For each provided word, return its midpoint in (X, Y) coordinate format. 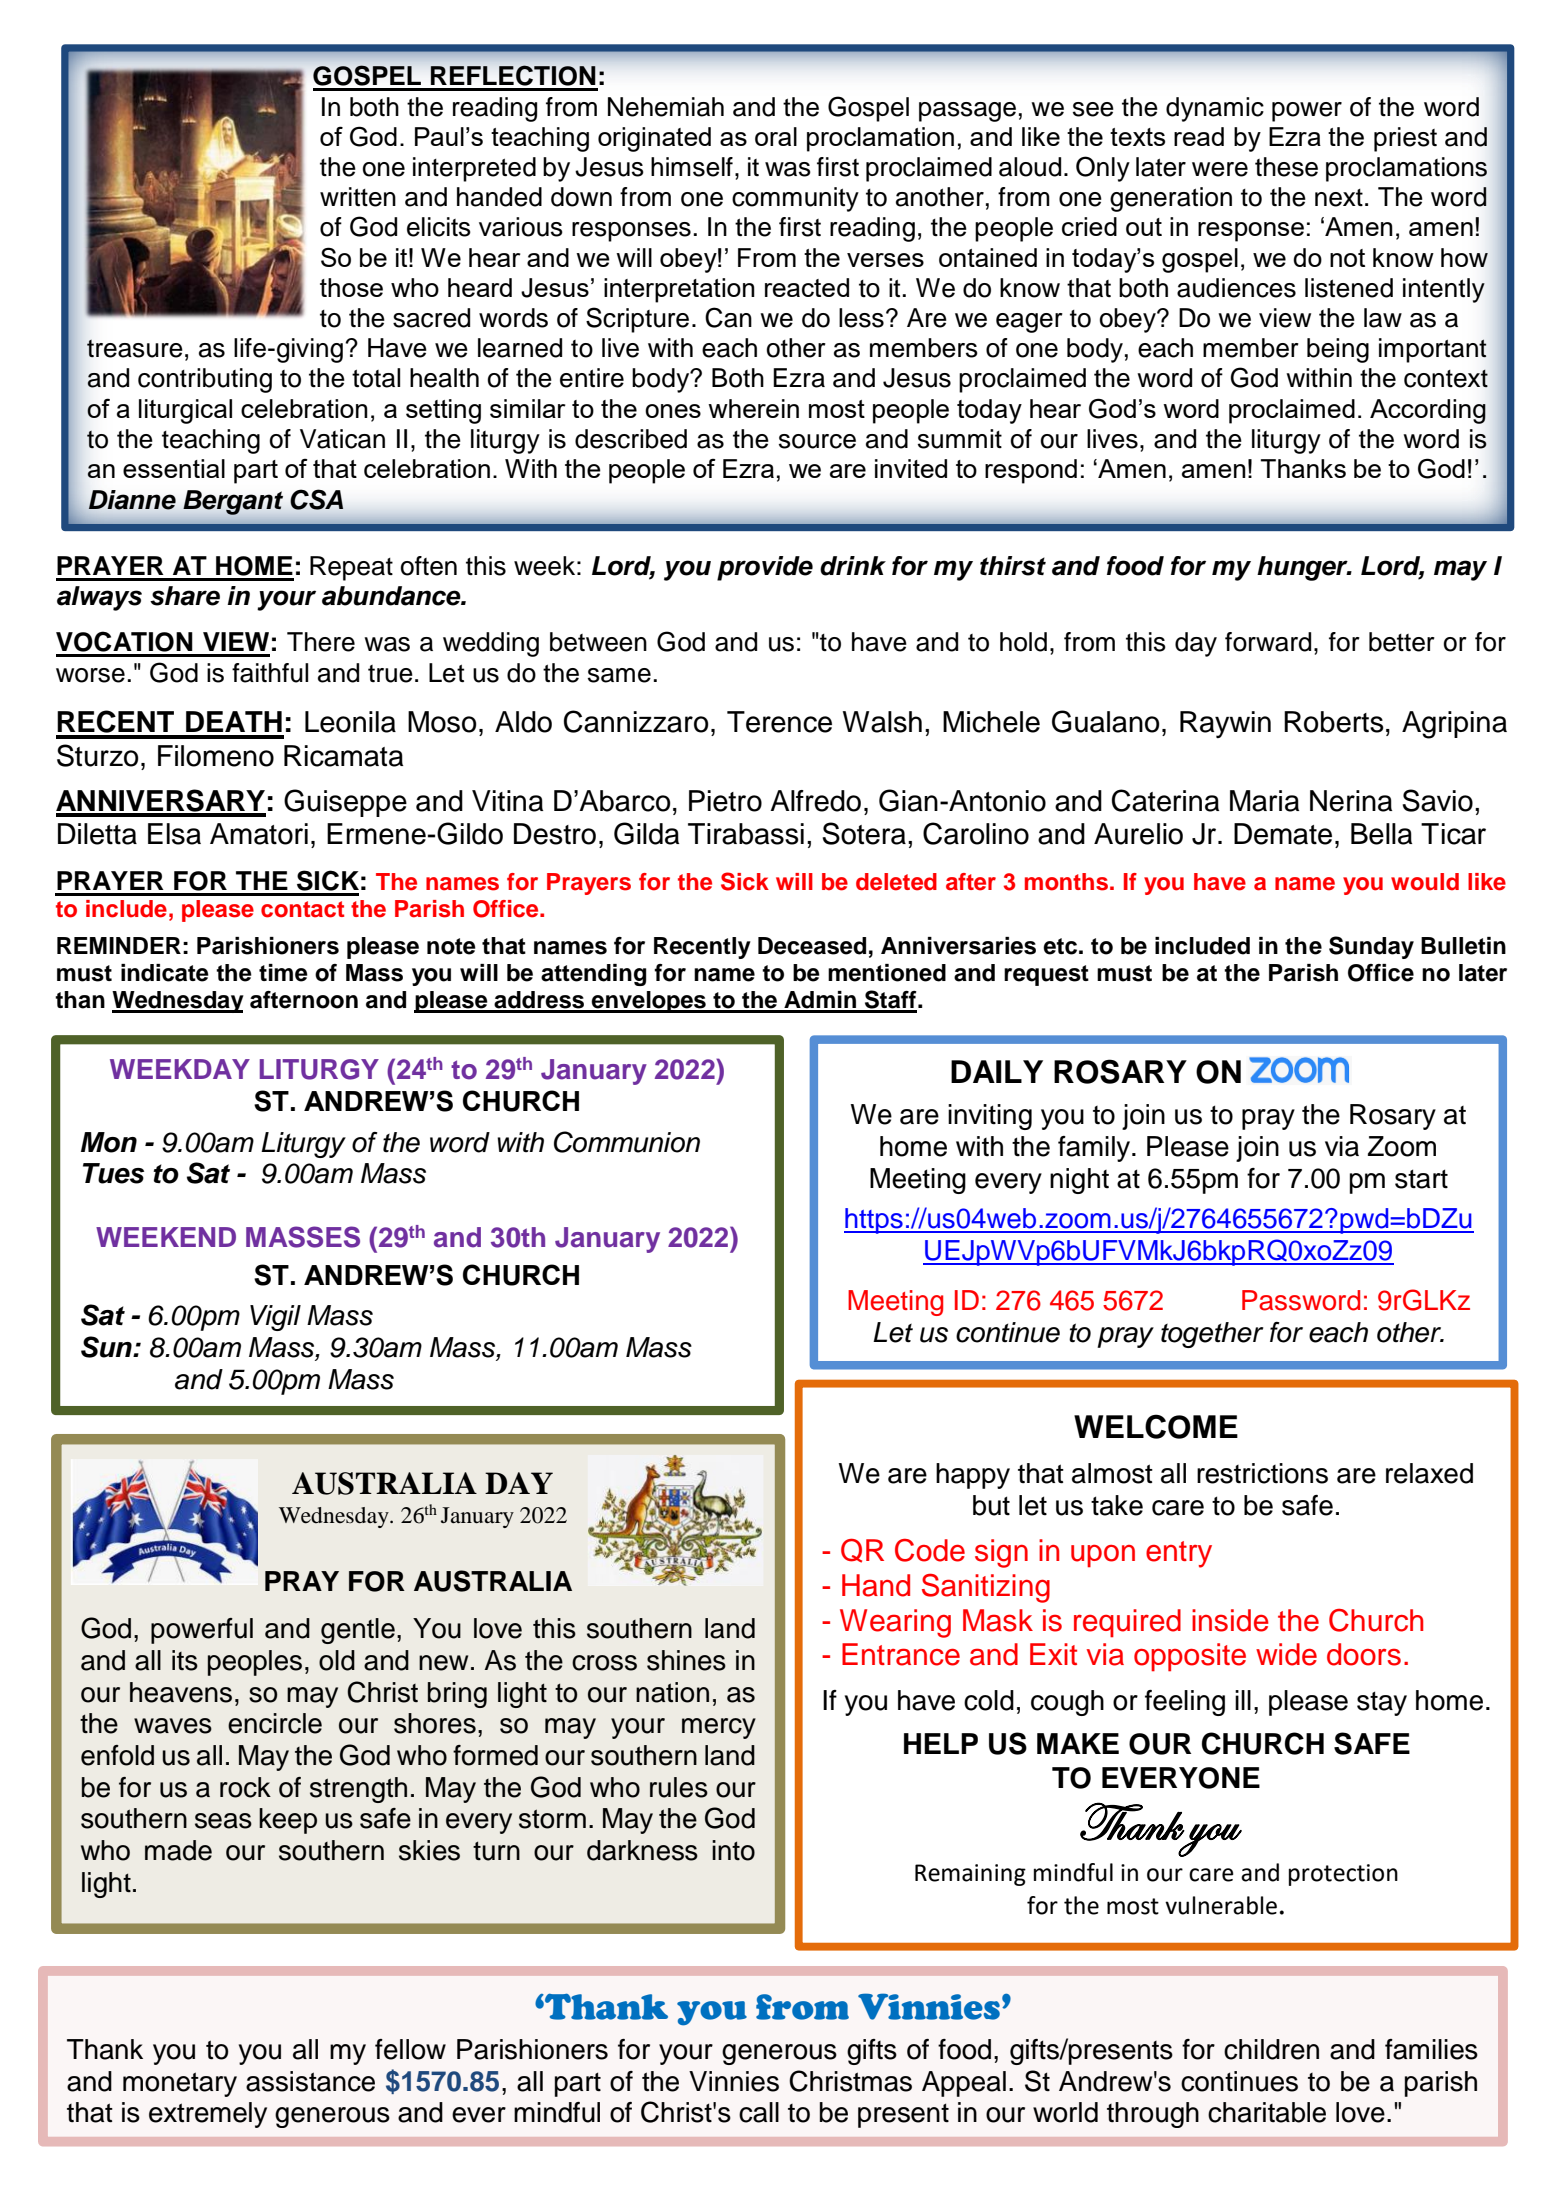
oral (776, 136)
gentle (358, 1631)
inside (1230, 1620)
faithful (270, 673)
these (1286, 167)
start (1421, 1179)
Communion (627, 1142)
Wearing (895, 1623)
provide (765, 568)
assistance (310, 2081)
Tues (113, 1173)
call (759, 2112)
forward (1268, 642)
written (358, 197)
